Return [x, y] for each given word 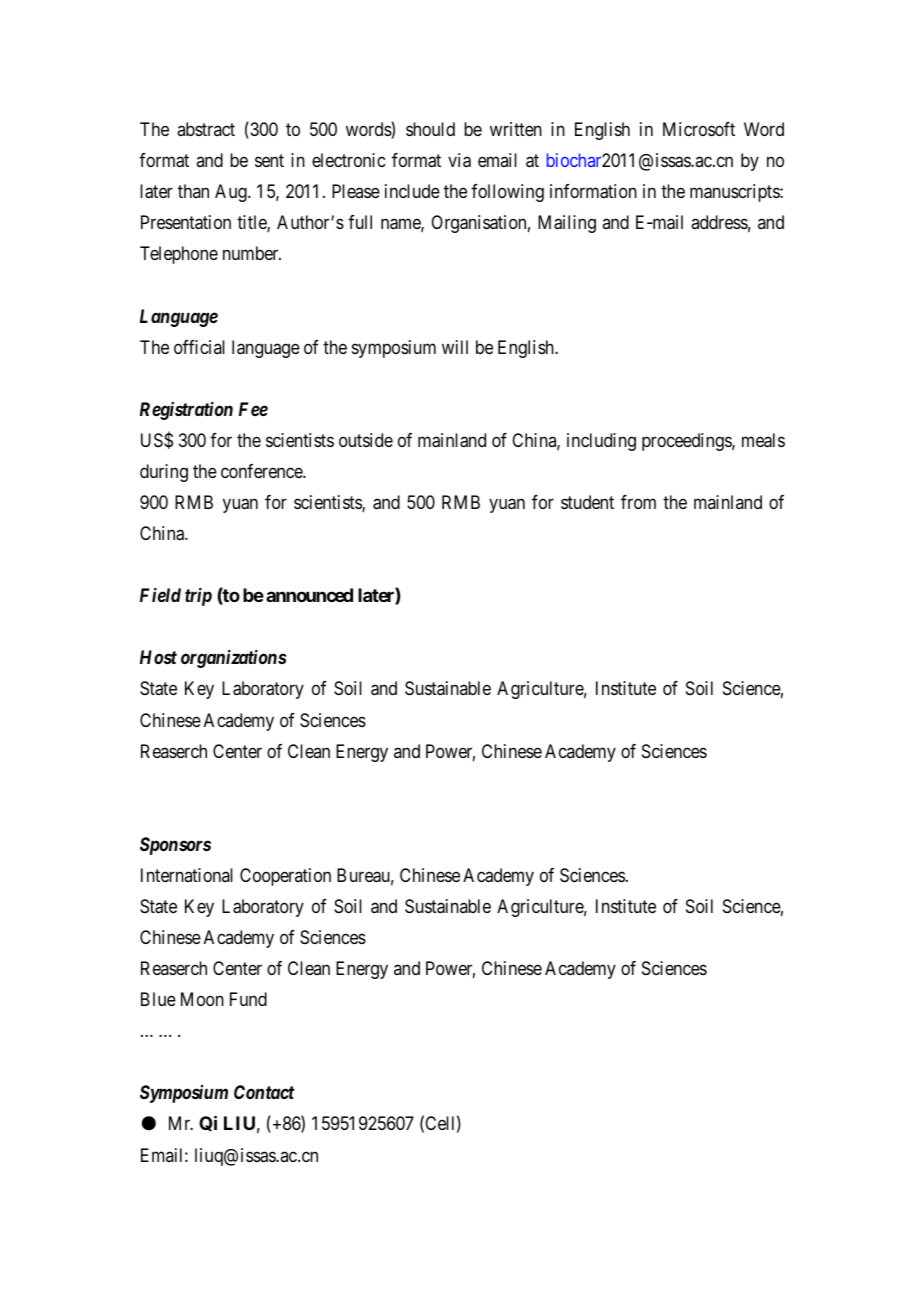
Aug [232, 193]
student [587, 502]
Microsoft [699, 129]
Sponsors [175, 846]
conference [262, 471]
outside [366, 440]
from [638, 502]
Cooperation [285, 877]
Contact [264, 1092]
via [459, 160]
